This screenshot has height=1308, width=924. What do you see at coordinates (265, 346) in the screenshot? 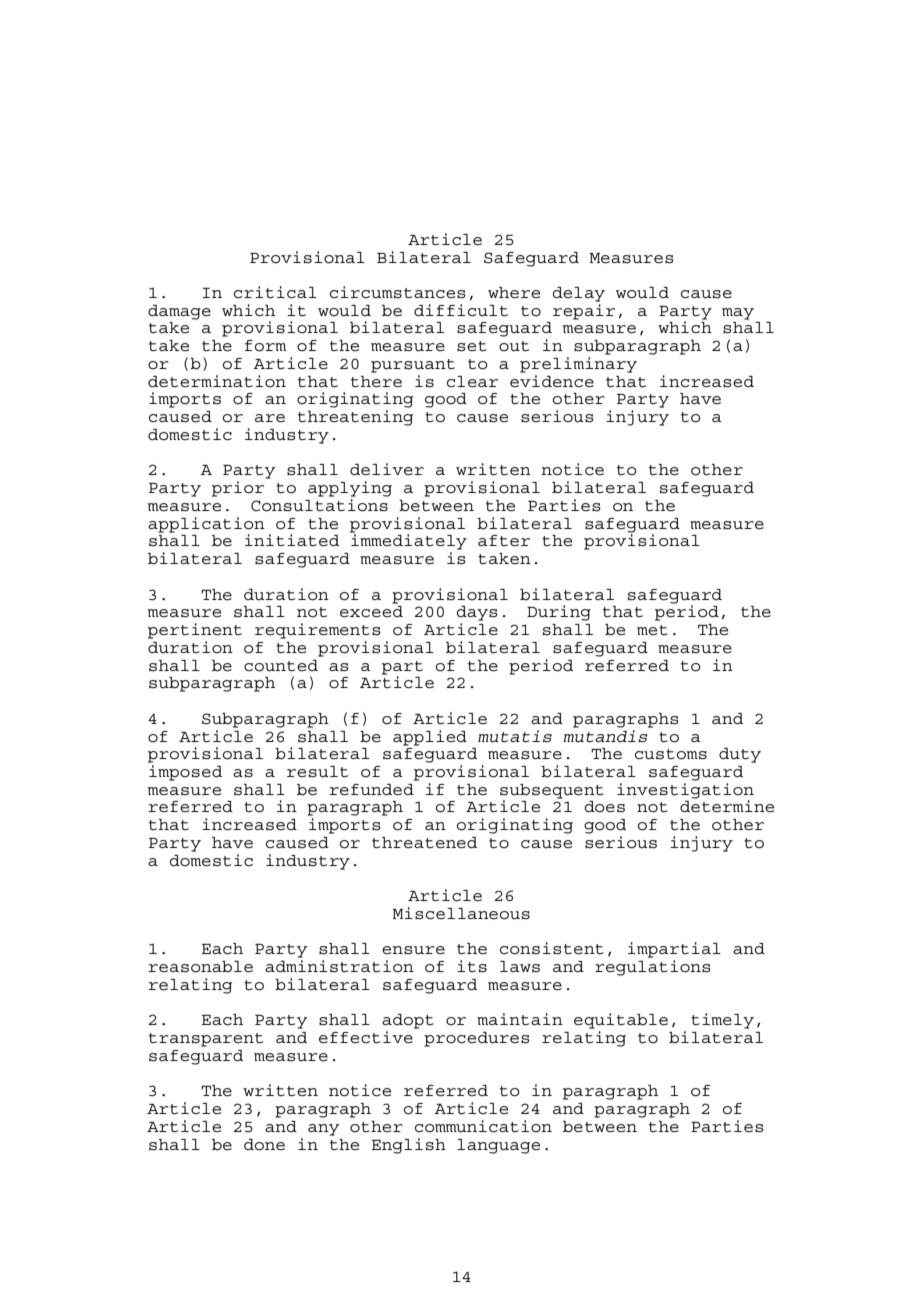
I see `form` at bounding box center [265, 346].
